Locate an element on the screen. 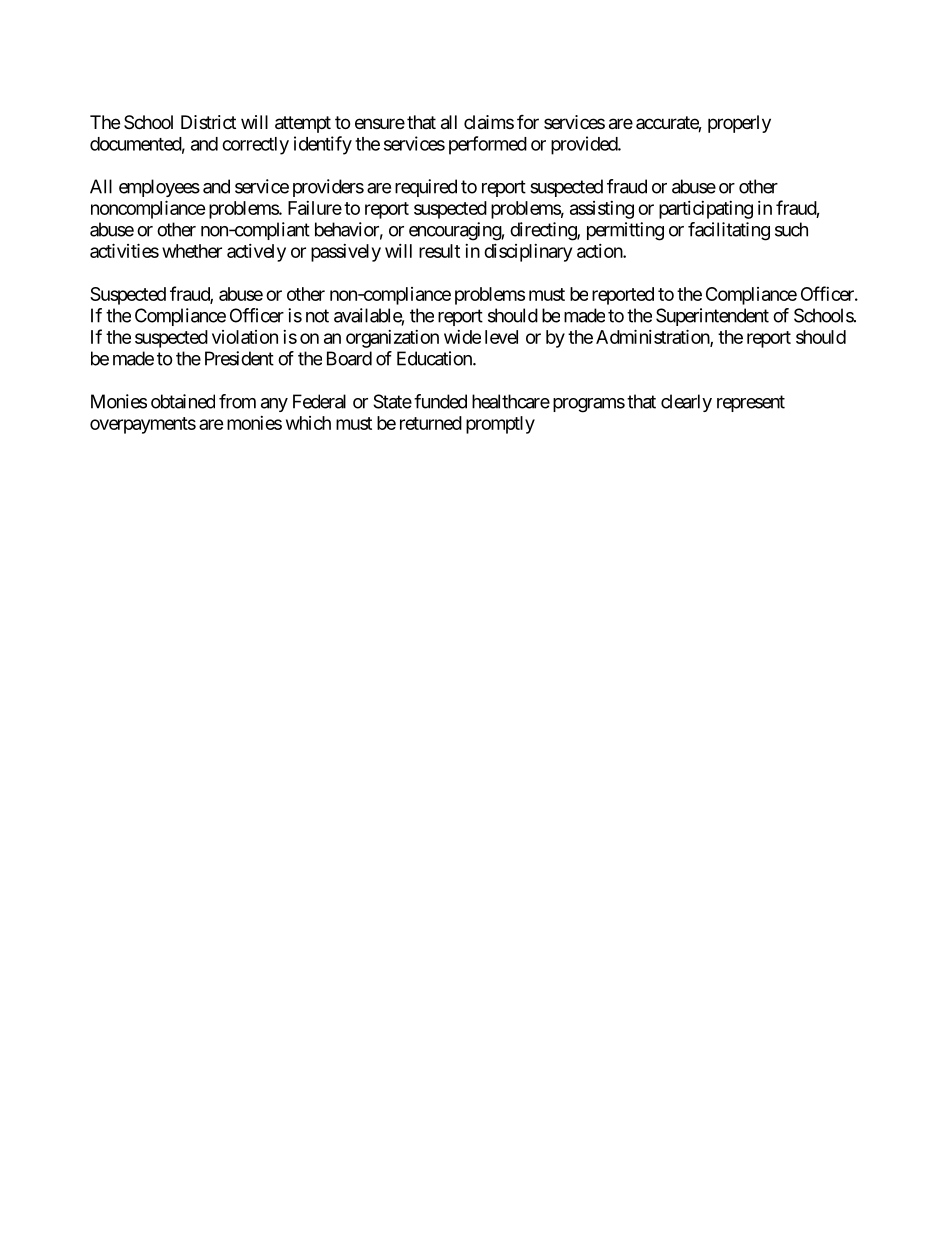 The width and height of the screenshot is (952, 1233). District is located at coordinates (208, 122).
